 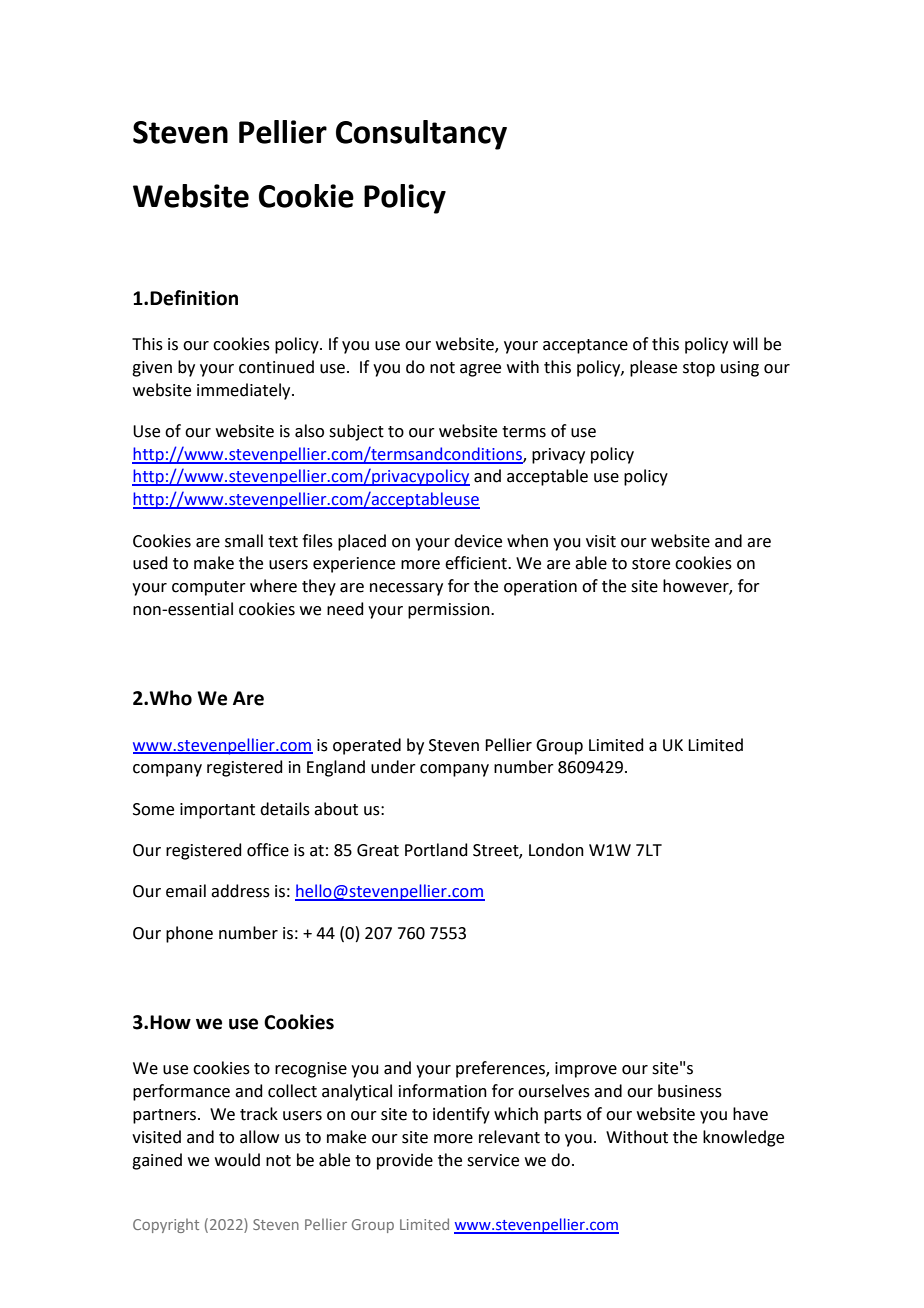 What do you see at coordinates (493, 1160) in the screenshot?
I see `service` at bounding box center [493, 1160].
